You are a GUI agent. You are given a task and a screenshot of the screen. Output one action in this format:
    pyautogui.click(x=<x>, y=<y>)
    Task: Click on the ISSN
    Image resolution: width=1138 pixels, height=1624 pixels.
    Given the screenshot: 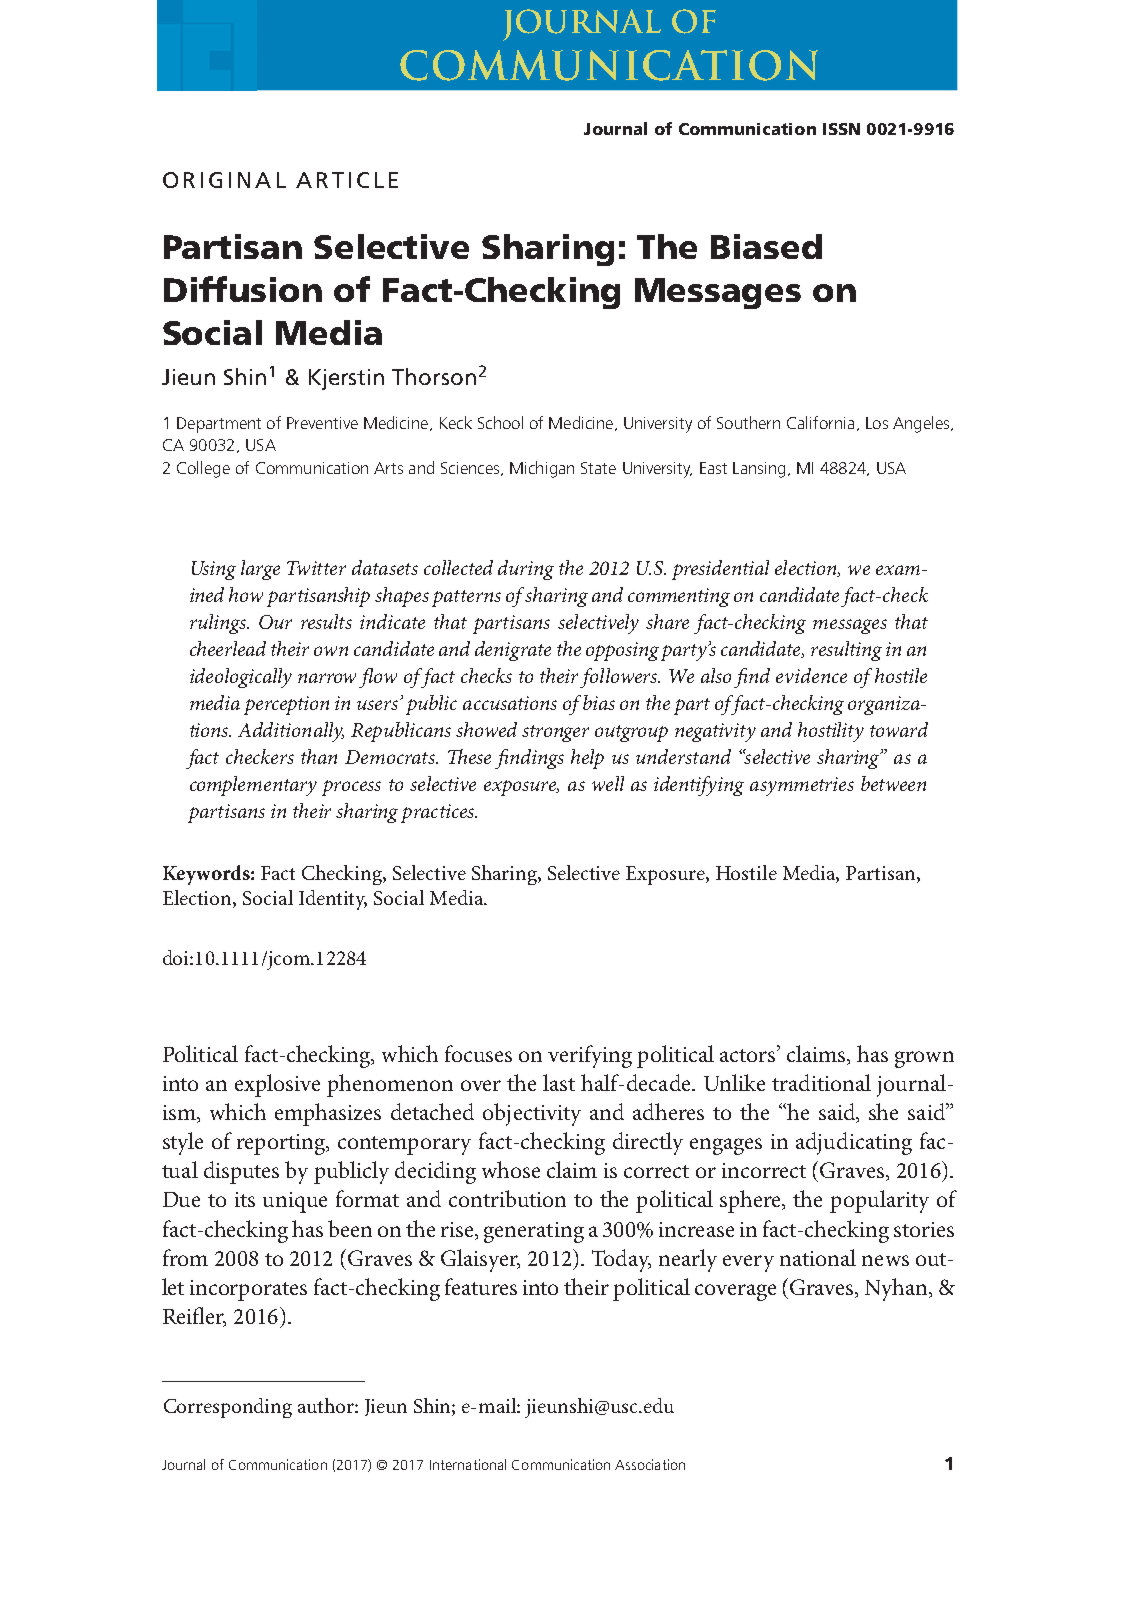 What is the action you would take?
    pyautogui.click(x=841, y=129)
